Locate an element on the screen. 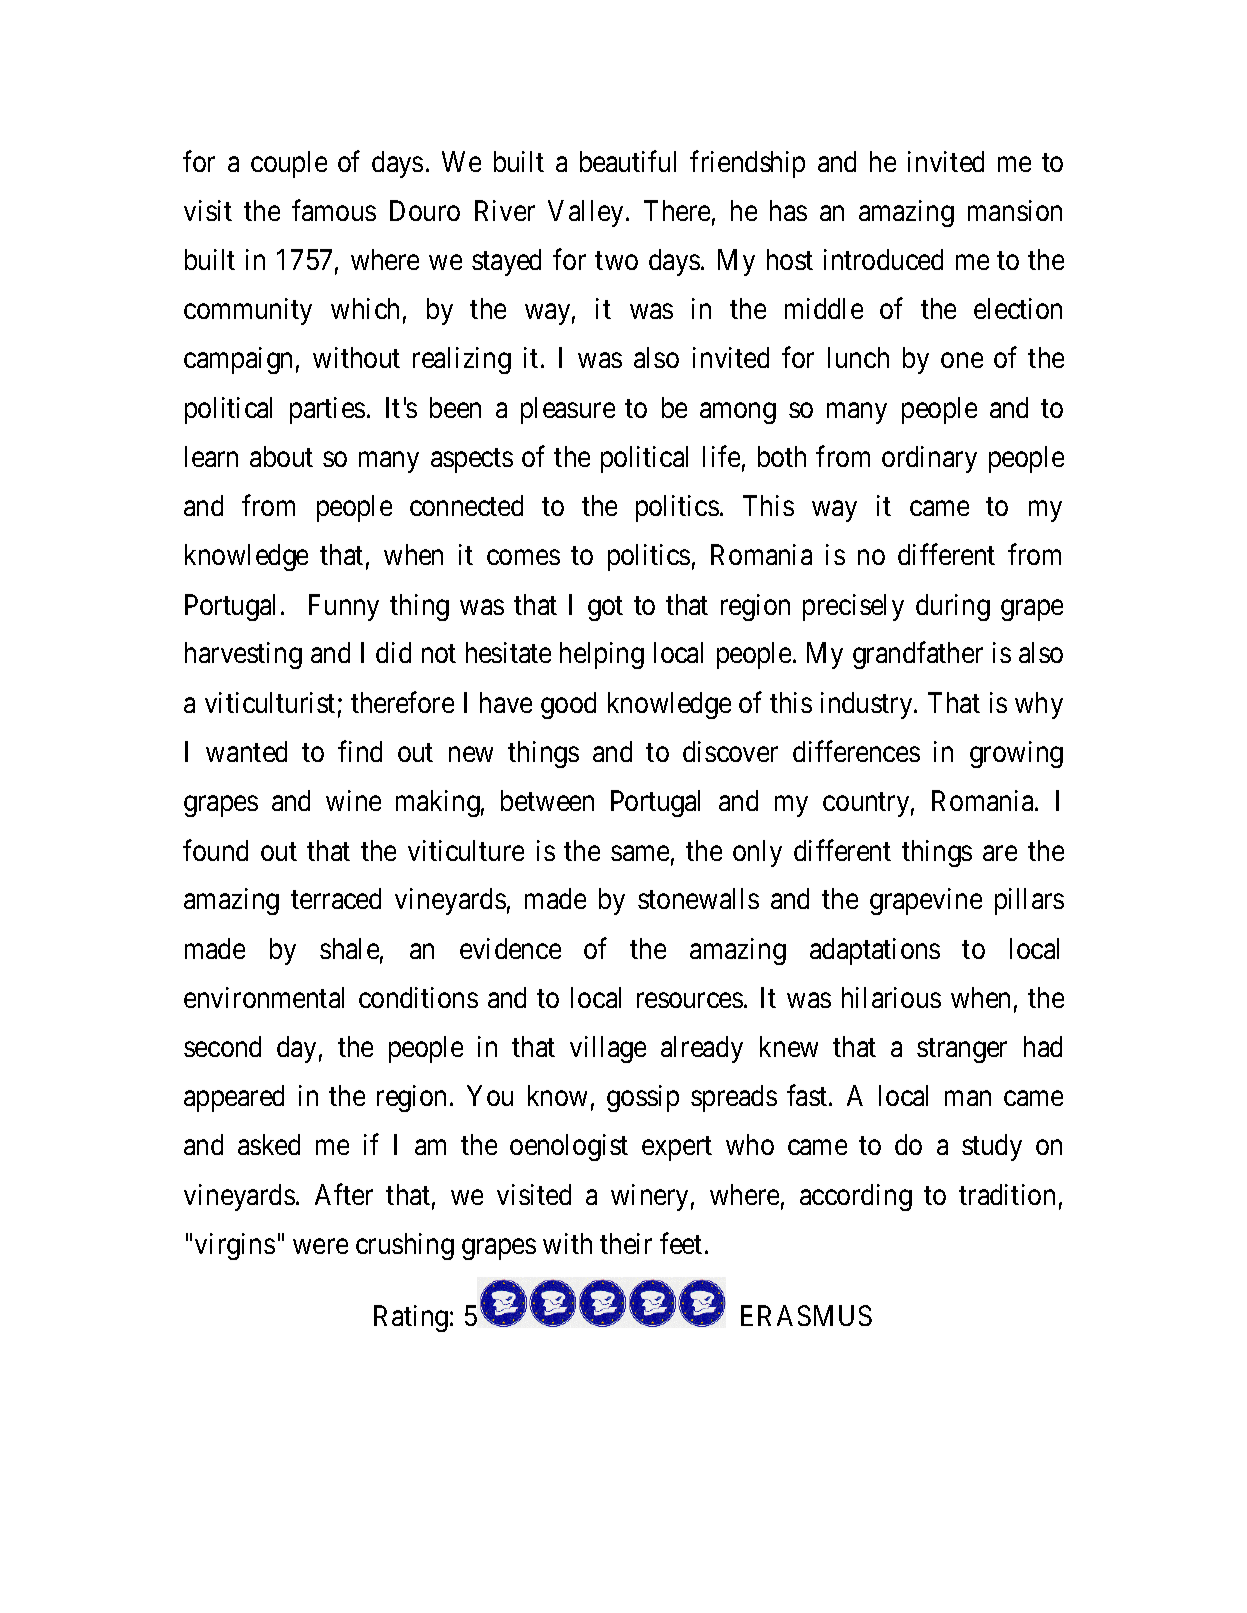 Image resolution: width=1247 pixels, height=1613 pixels. were is located at coordinates (320, 1246).
